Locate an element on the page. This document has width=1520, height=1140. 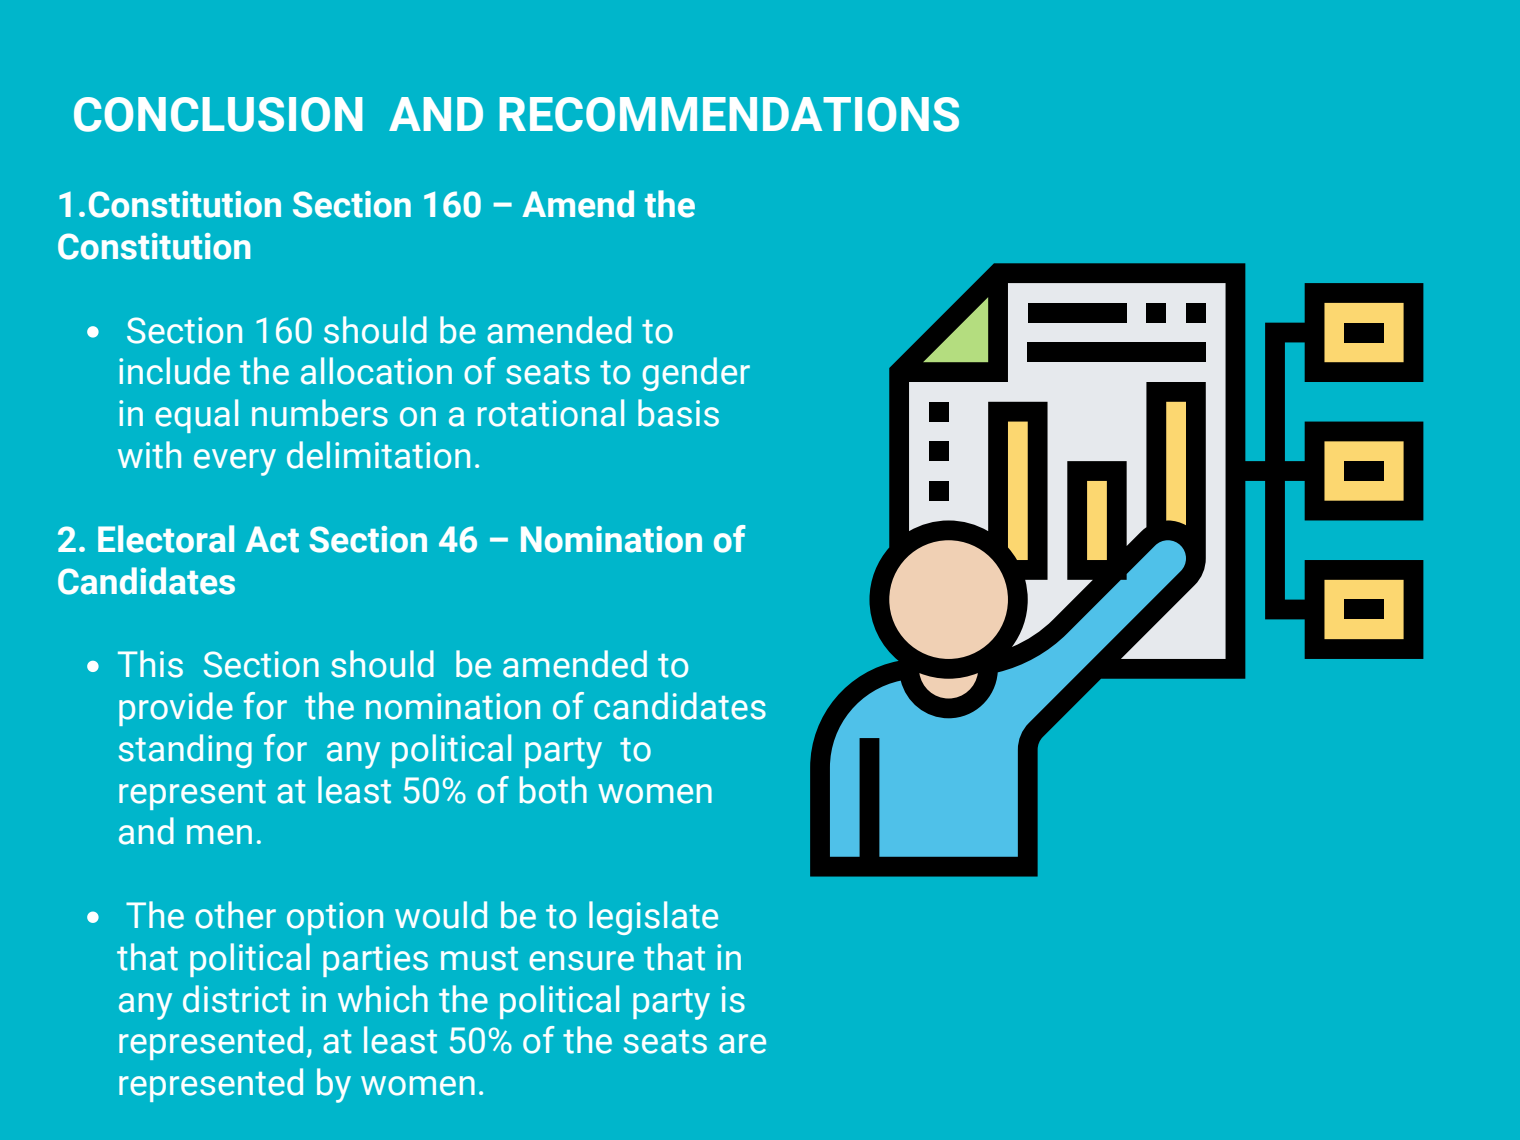
standing is located at coordinates (185, 751).
